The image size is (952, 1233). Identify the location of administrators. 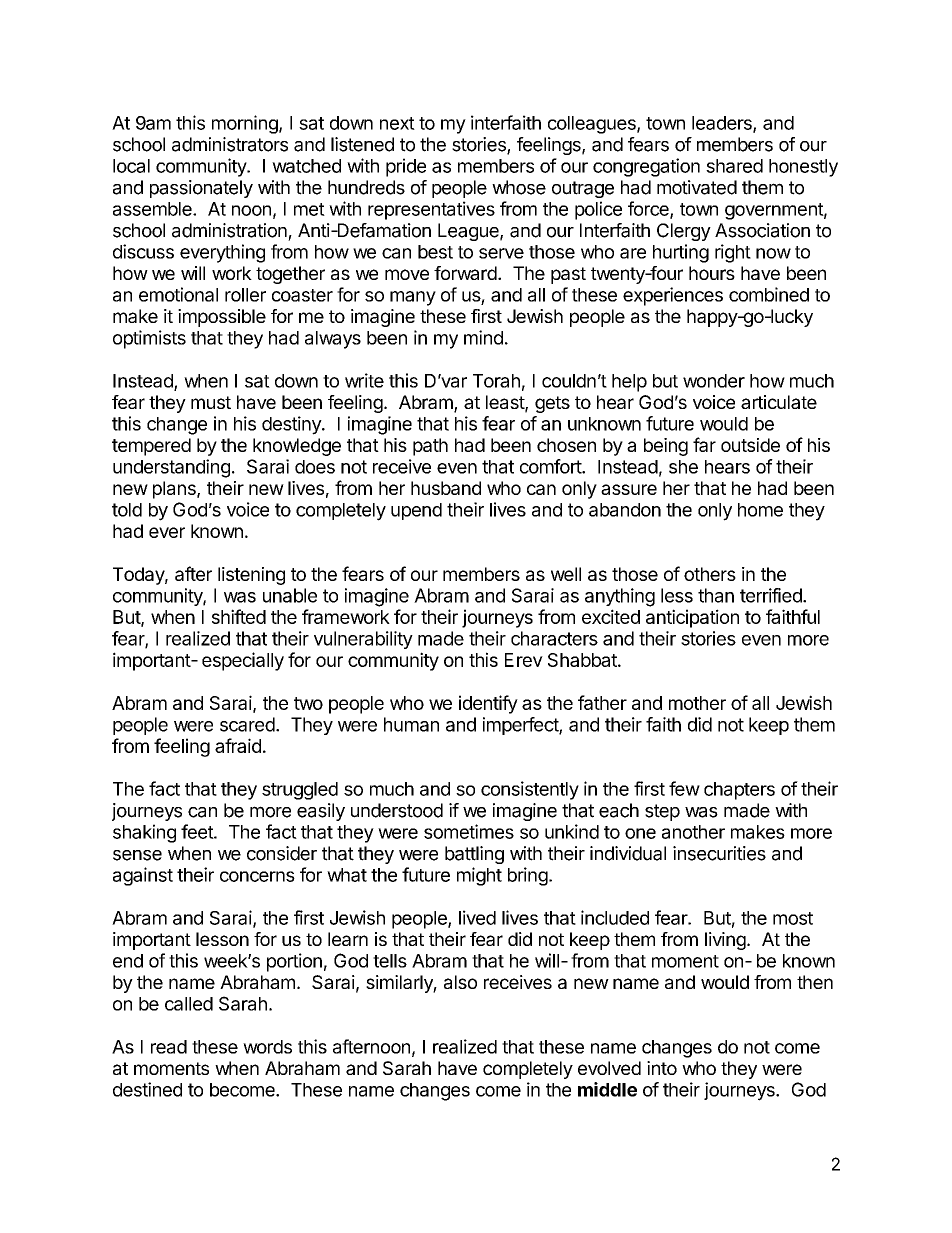
(230, 144).
